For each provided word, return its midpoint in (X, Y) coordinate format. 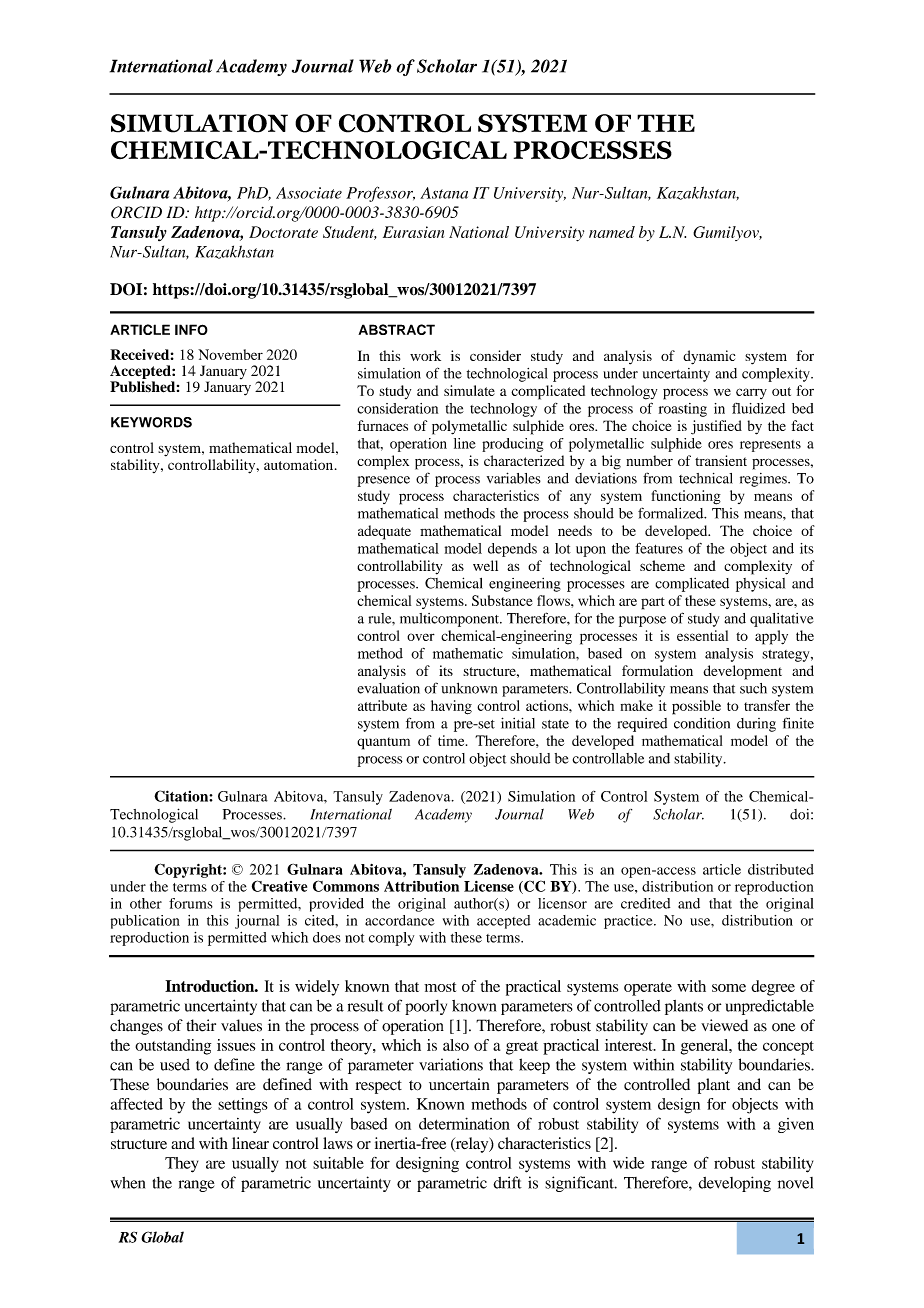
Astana (444, 193)
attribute (382, 705)
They (181, 1165)
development (742, 672)
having (451, 707)
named (612, 232)
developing (734, 1184)
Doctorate (283, 232)
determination (464, 1123)
